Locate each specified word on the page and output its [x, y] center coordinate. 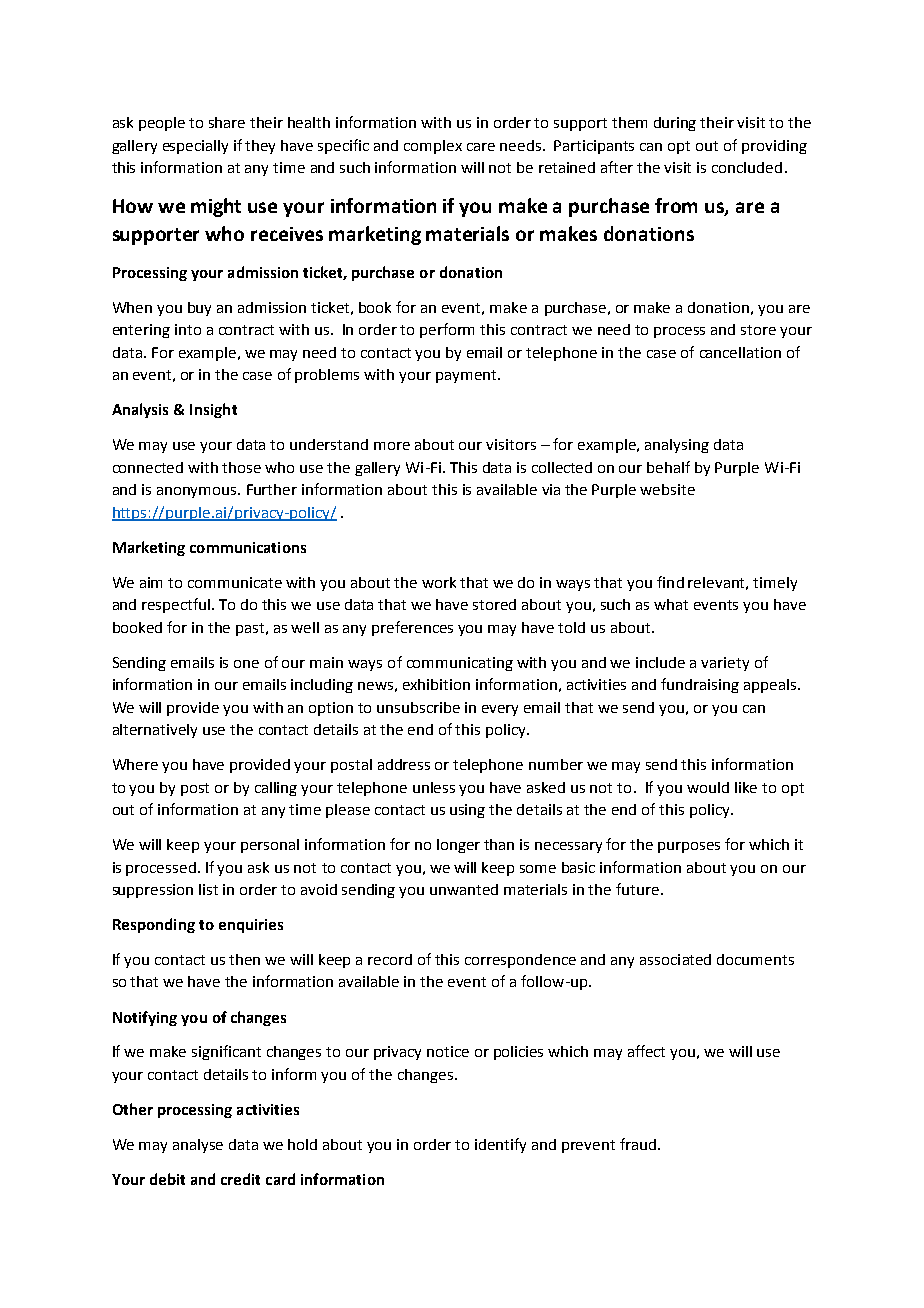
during [675, 124]
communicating [460, 664]
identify [500, 1145]
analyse [198, 1146]
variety [725, 664]
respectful [177, 605]
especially [195, 147]
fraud [638, 1144]
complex [433, 147]
